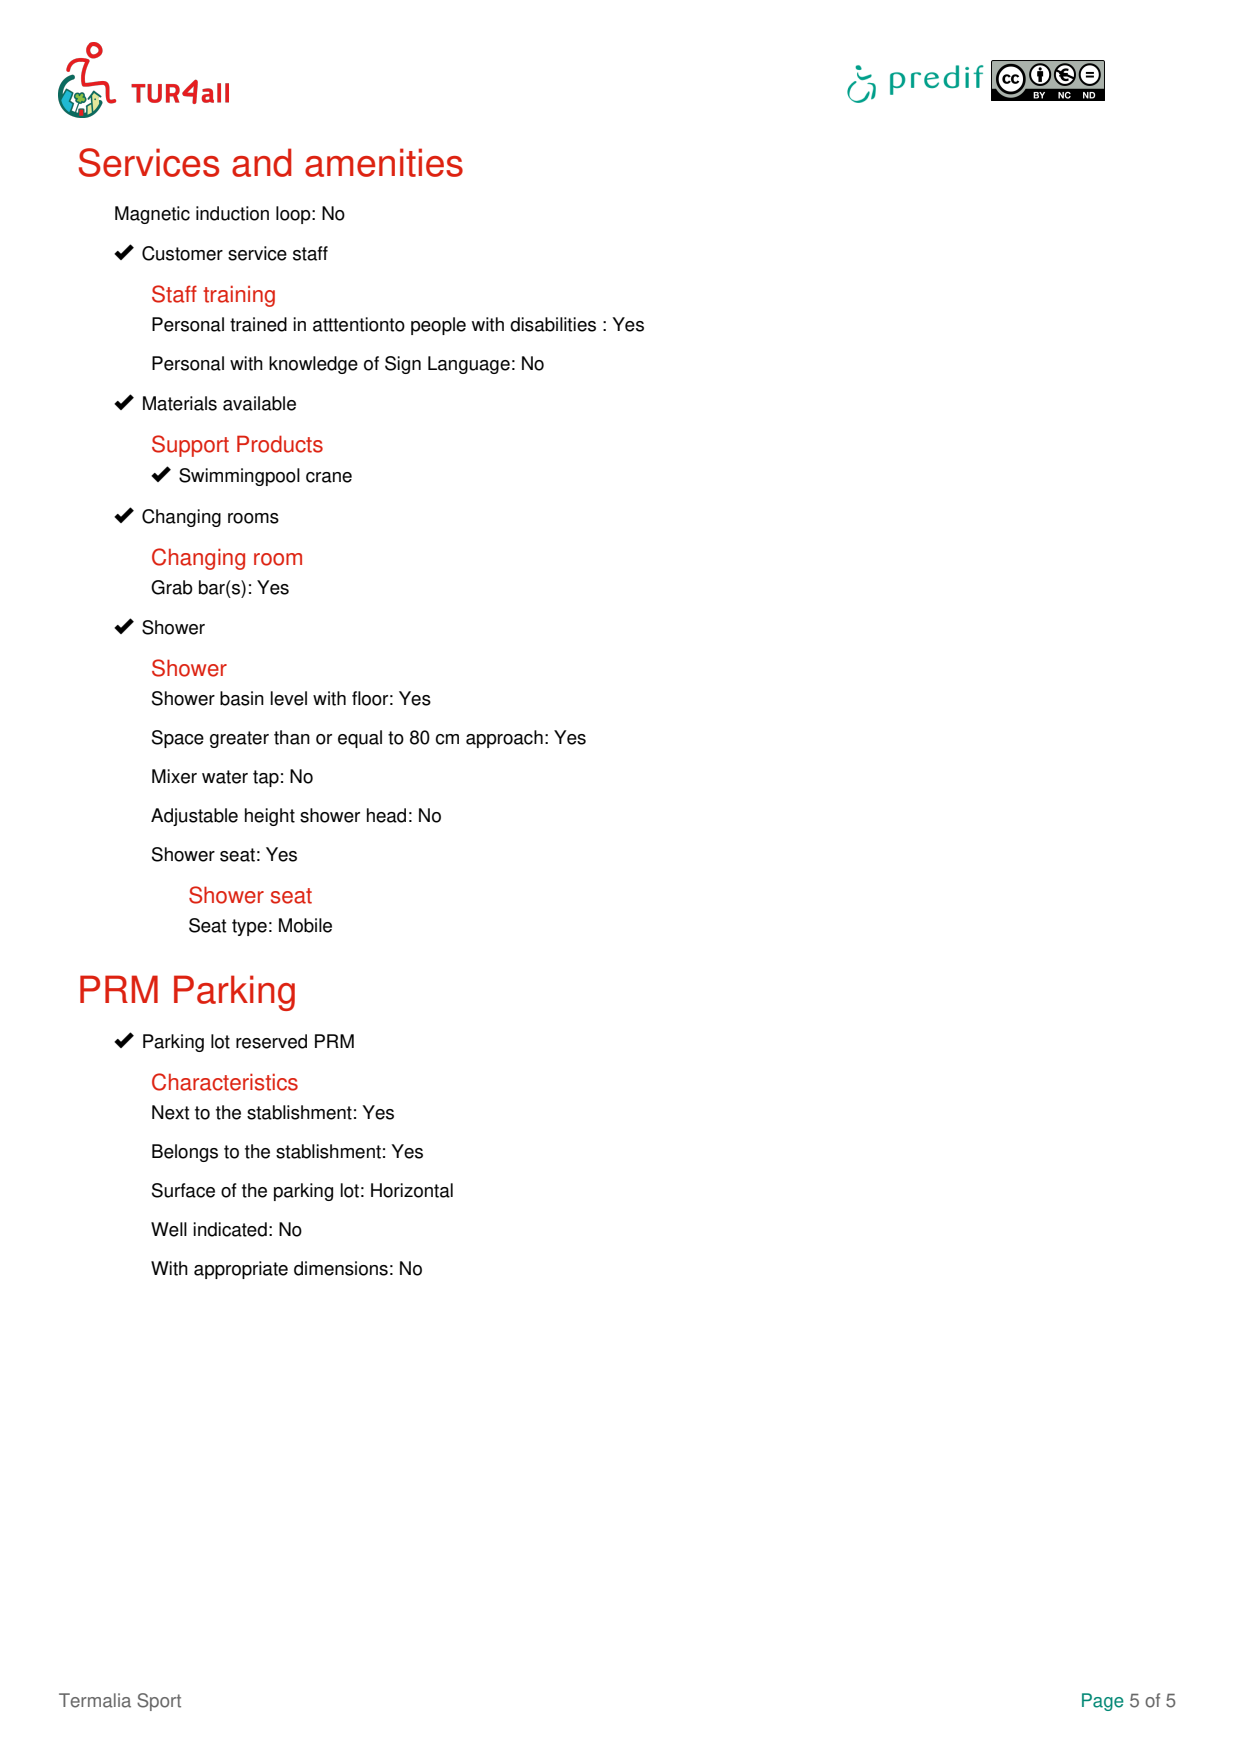  Describe the element at coordinates (469, 365) in the page. I see `Language` at that location.
